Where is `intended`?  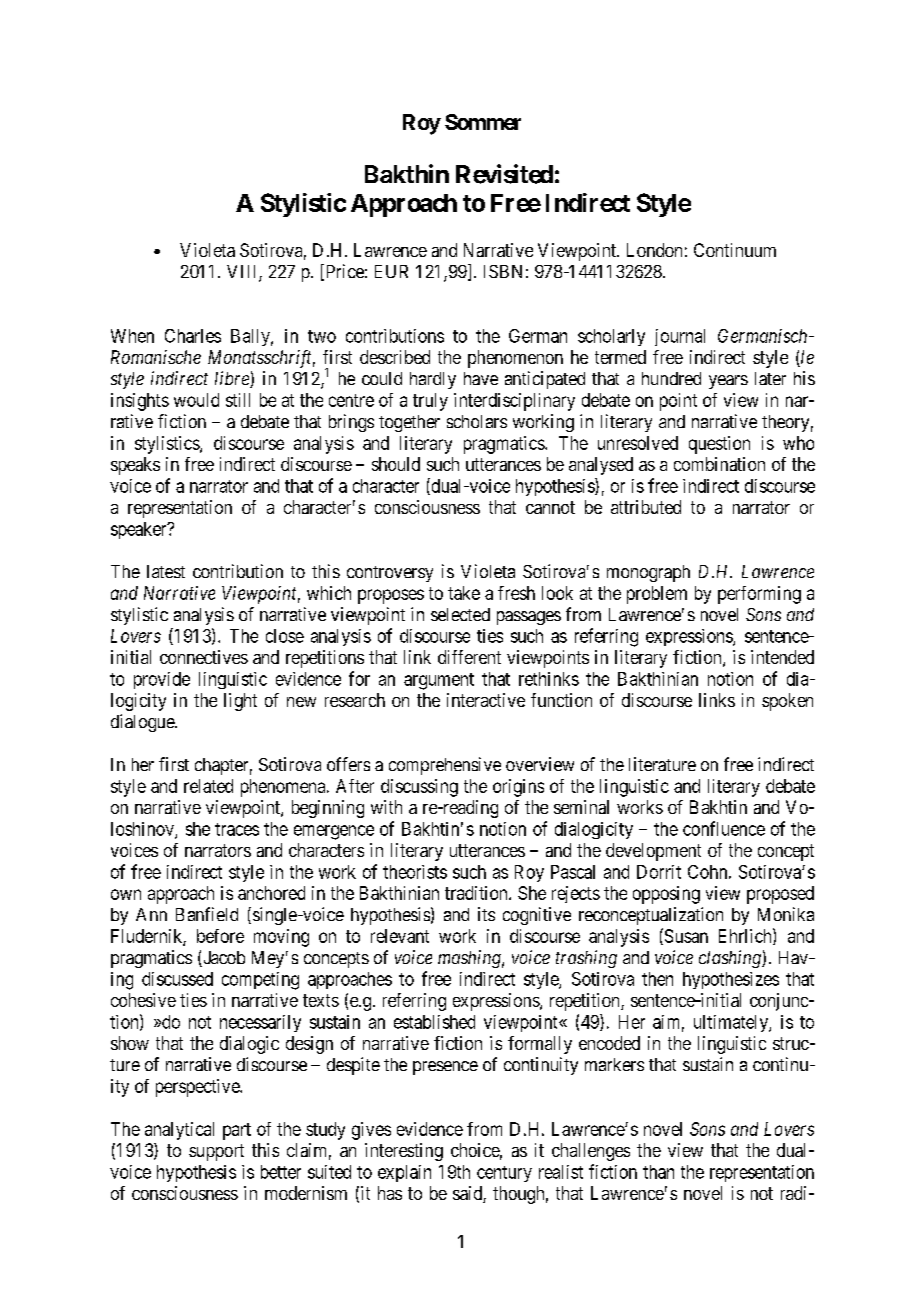
intended is located at coordinates (782, 657).
